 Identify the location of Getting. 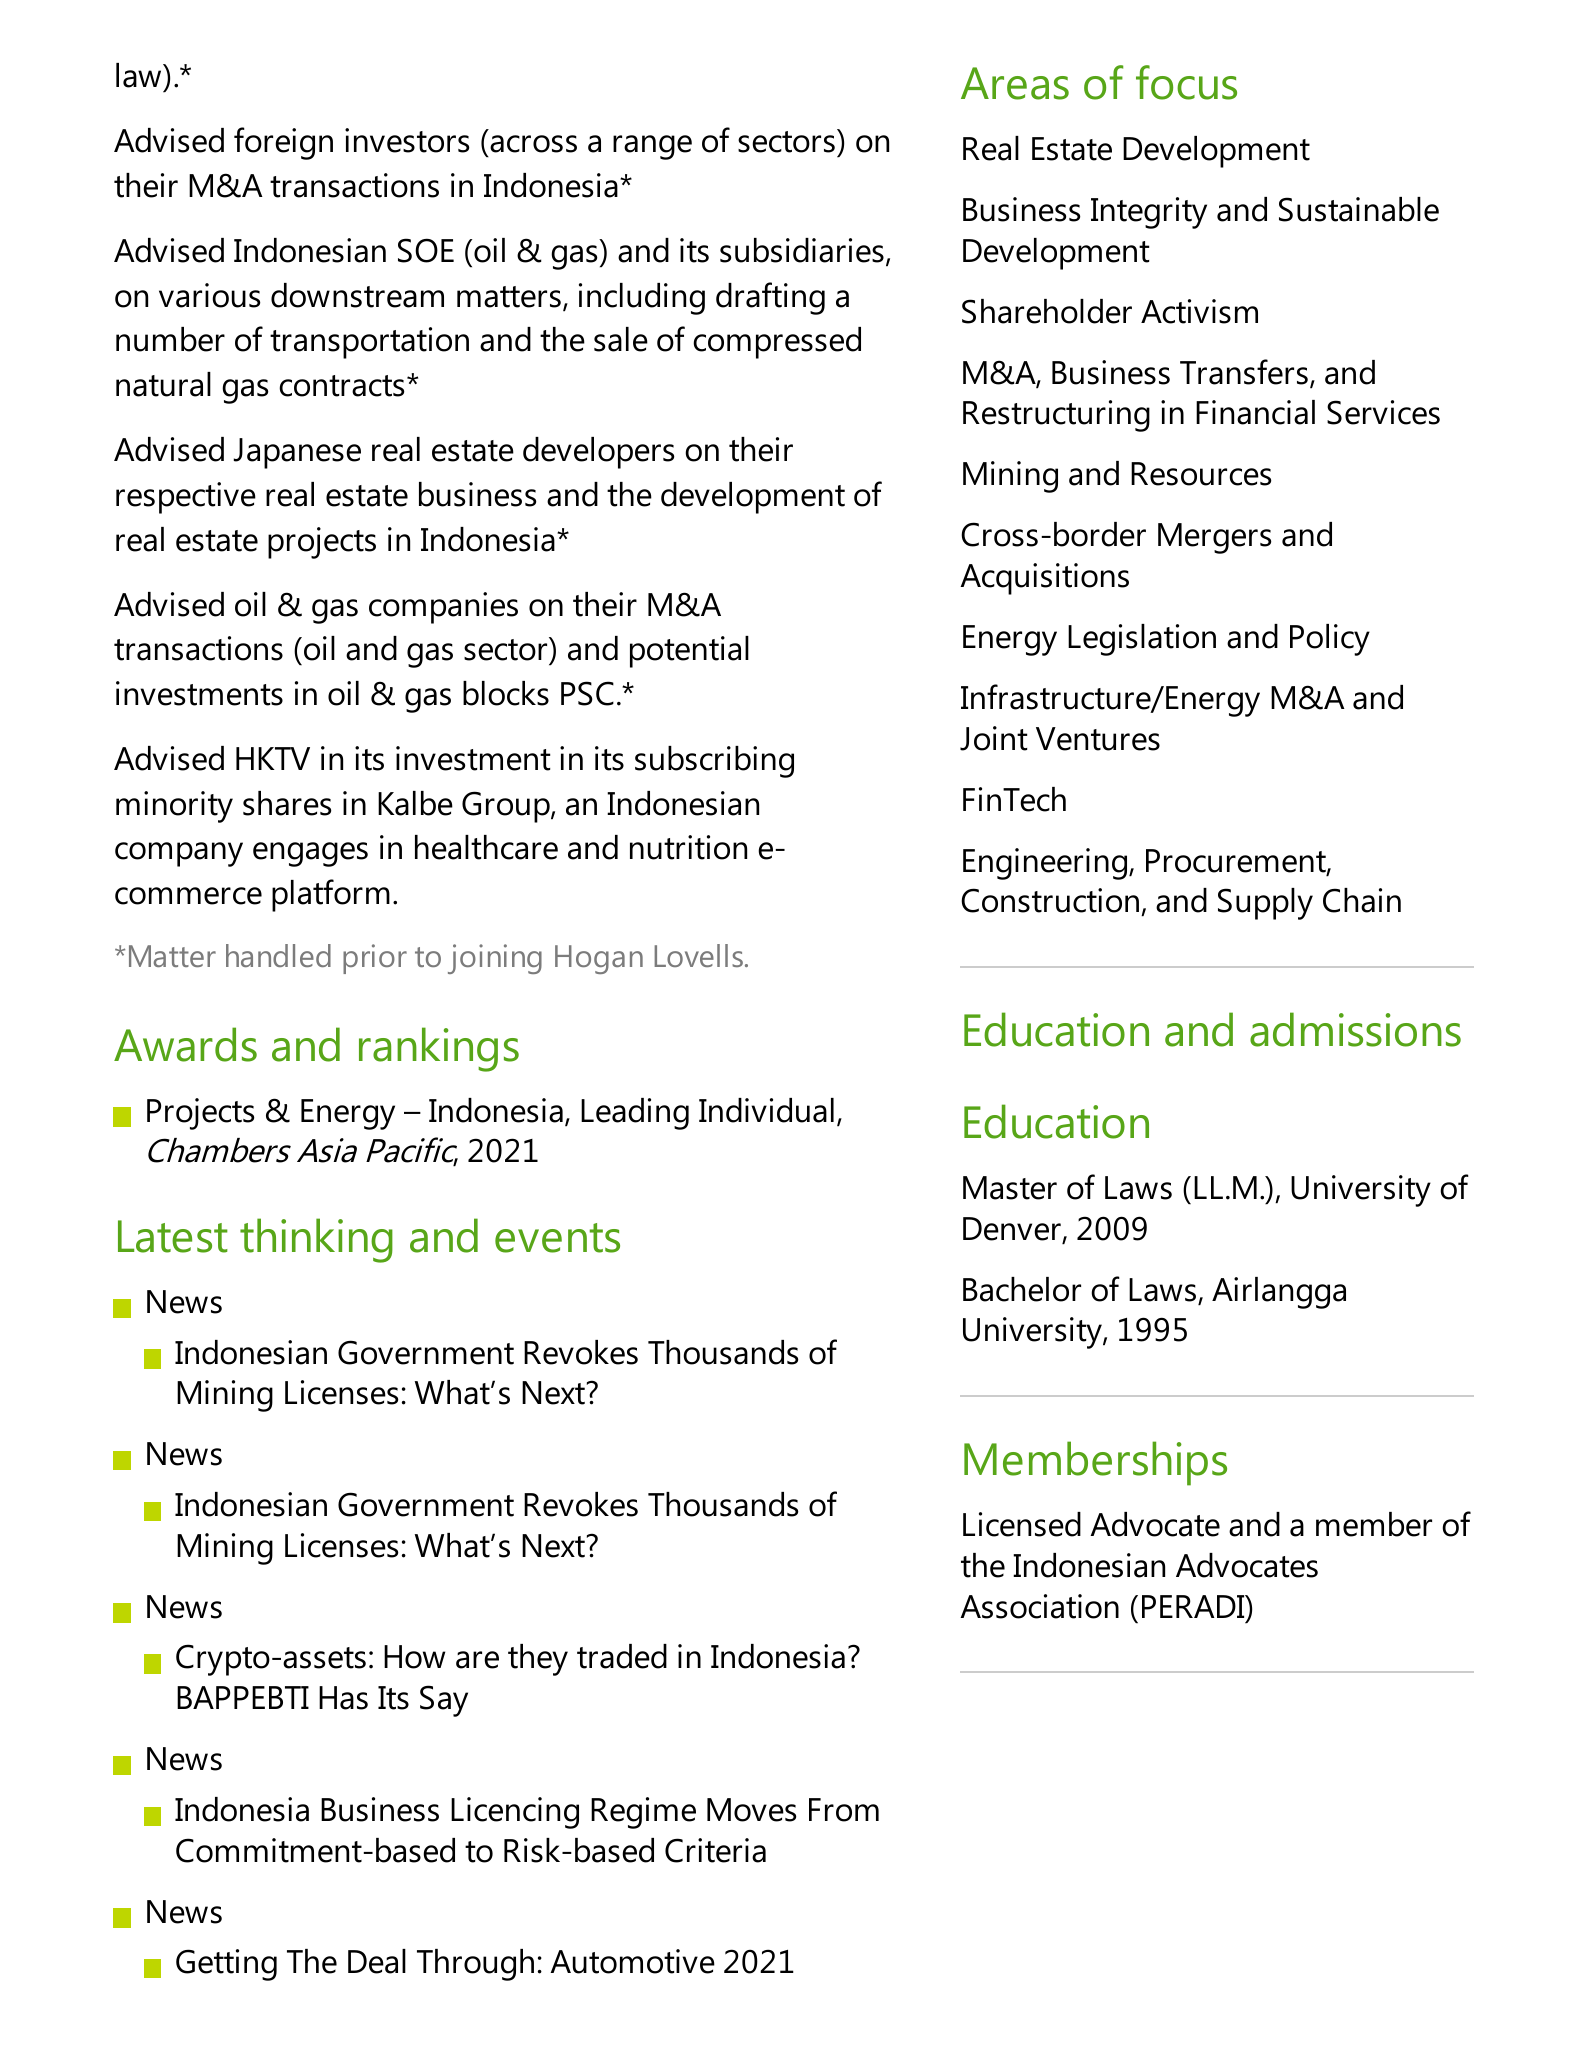
(226, 1965).
